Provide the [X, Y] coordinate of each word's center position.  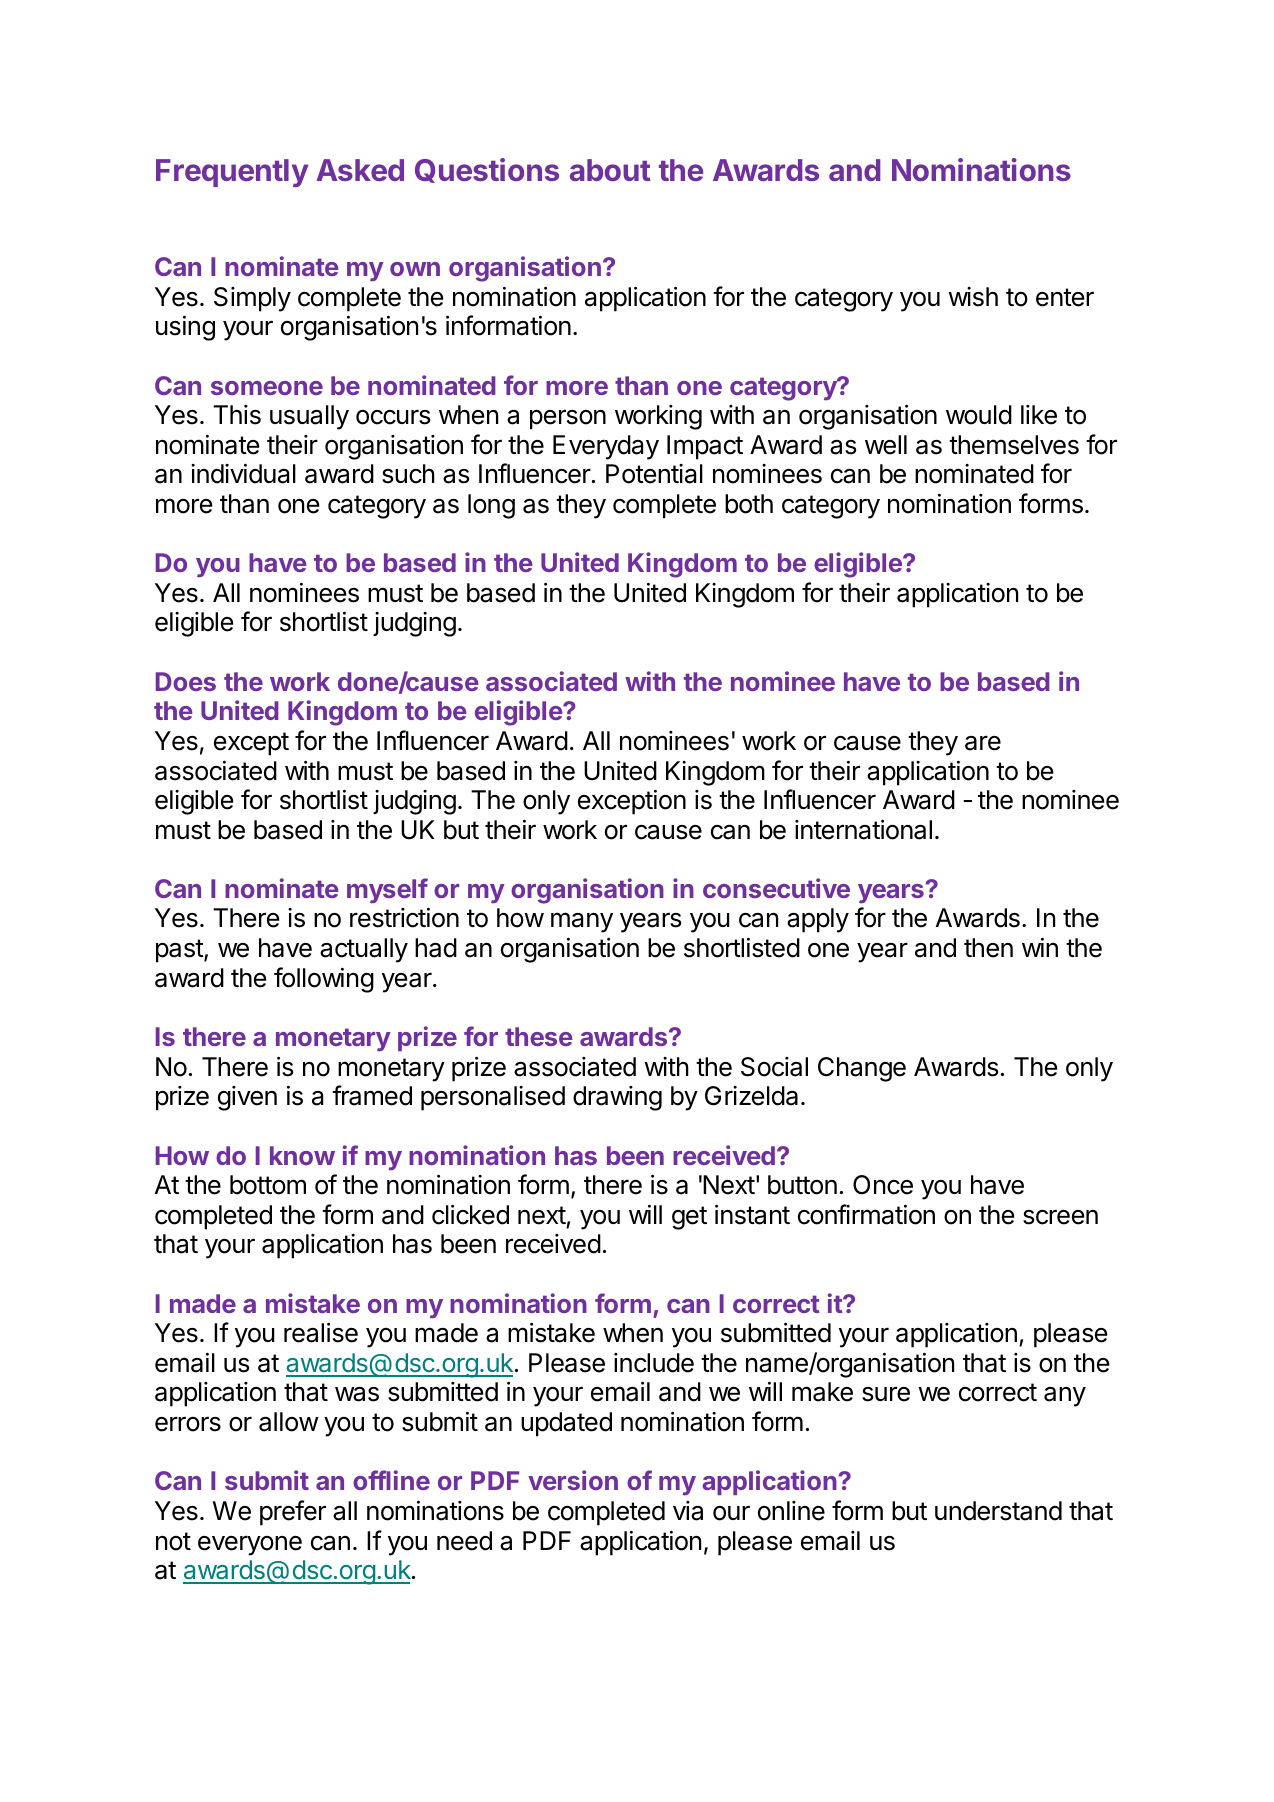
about [610, 170]
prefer [293, 1513]
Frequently [232, 173]
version [573, 1480]
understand [998, 1511]
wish [973, 297]
